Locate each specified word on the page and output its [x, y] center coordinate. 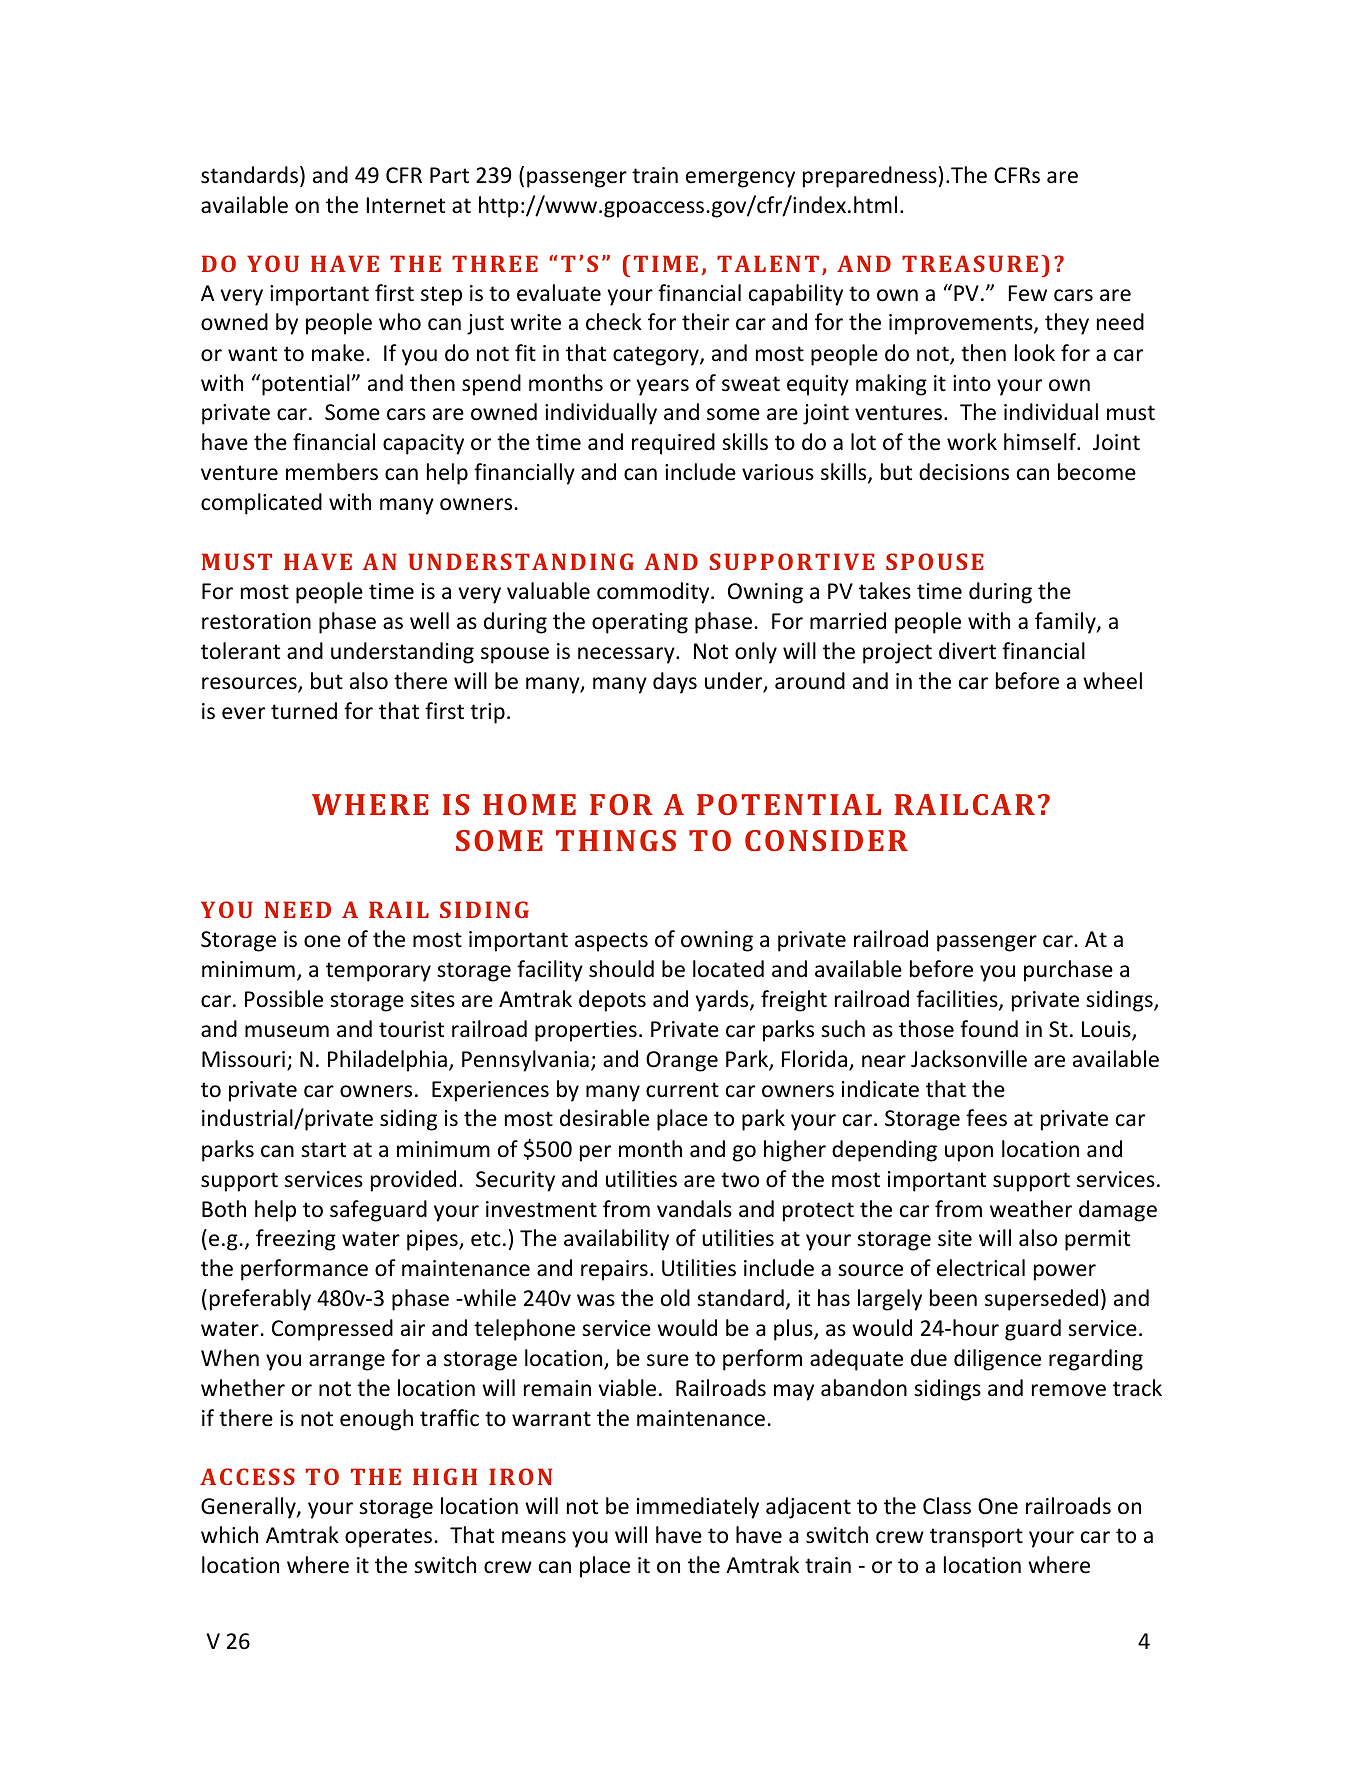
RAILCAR [964, 804]
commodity [654, 593]
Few [1028, 293]
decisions [964, 472]
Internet [406, 205]
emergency [740, 179]
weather [1031, 1209]
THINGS [616, 840]
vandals [694, 1209]
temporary [378, 972]
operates [388, 1538]
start [323, 1150]
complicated [261, 504]
